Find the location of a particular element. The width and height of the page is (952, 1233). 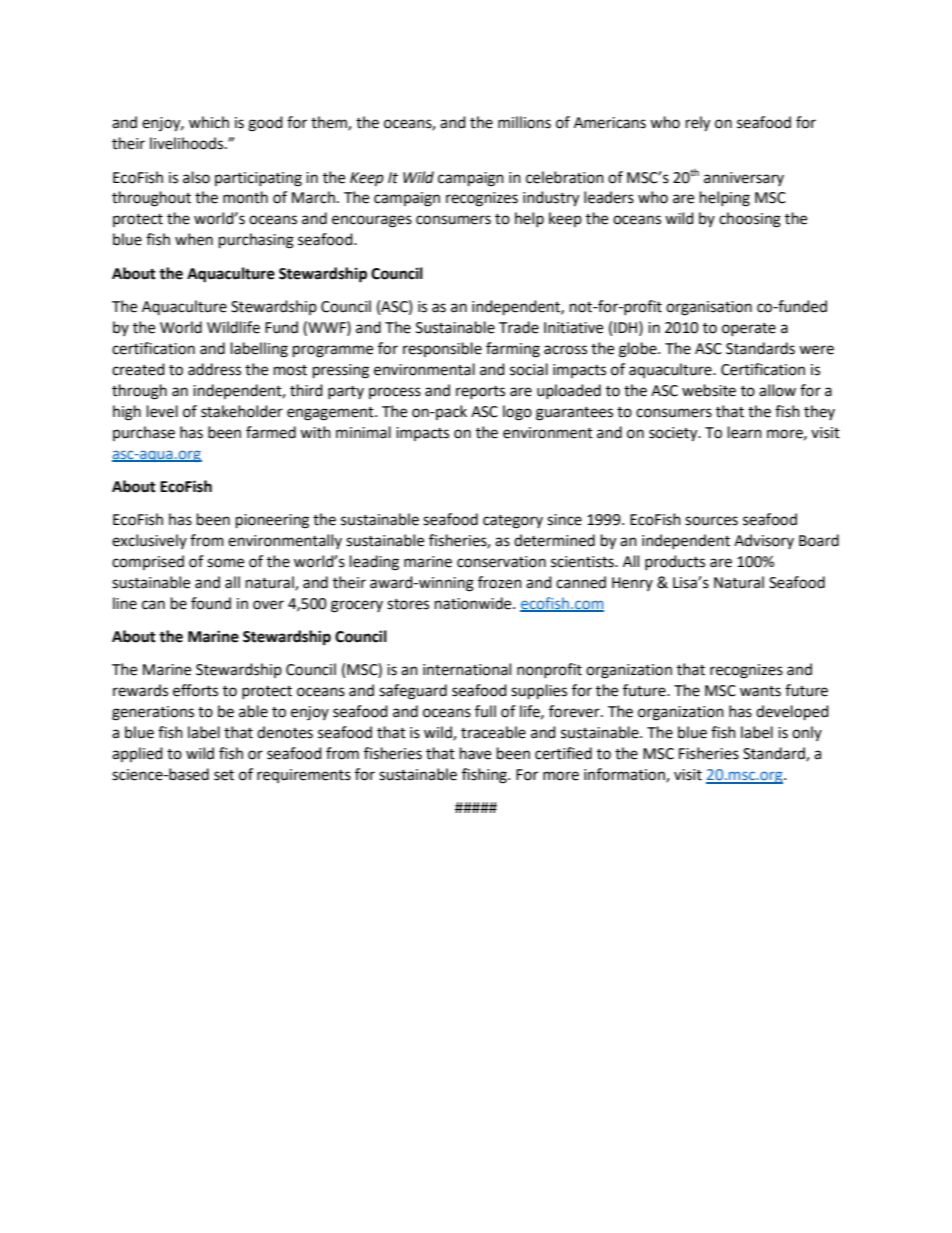

farmed is located at coordinates (271, 432).
